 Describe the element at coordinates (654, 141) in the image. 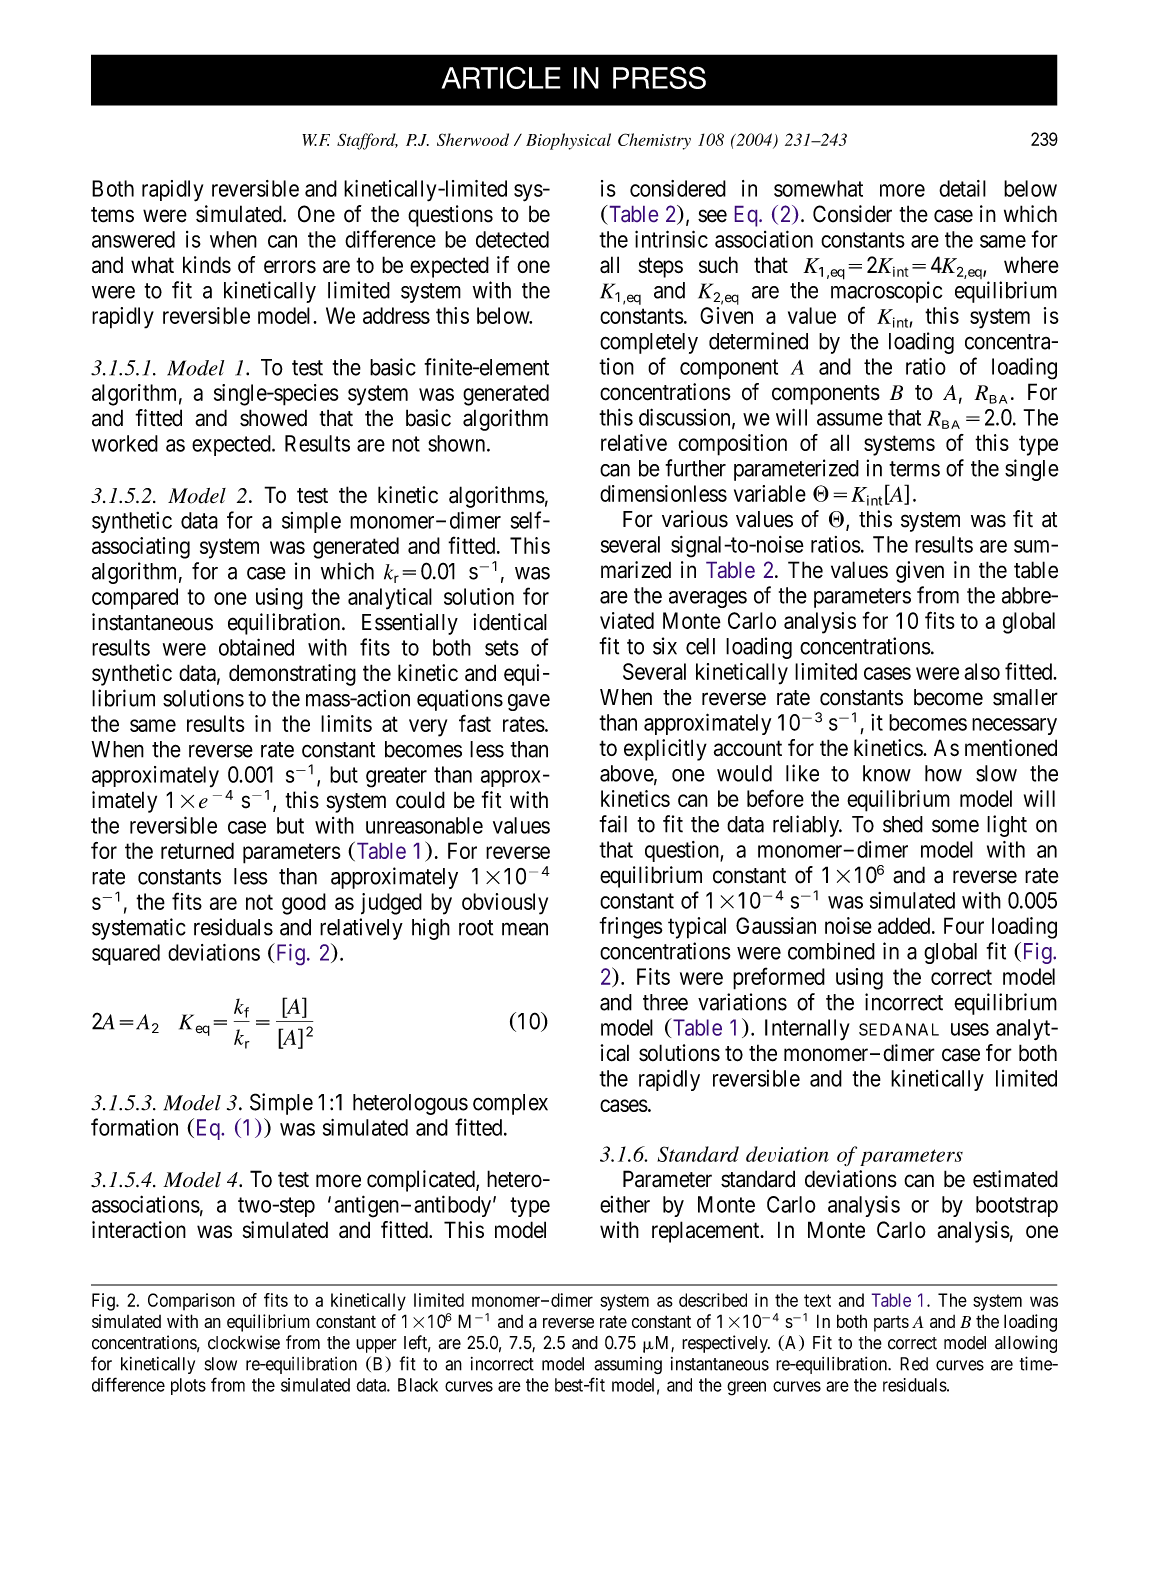

I see `Chemistry` at that location.
